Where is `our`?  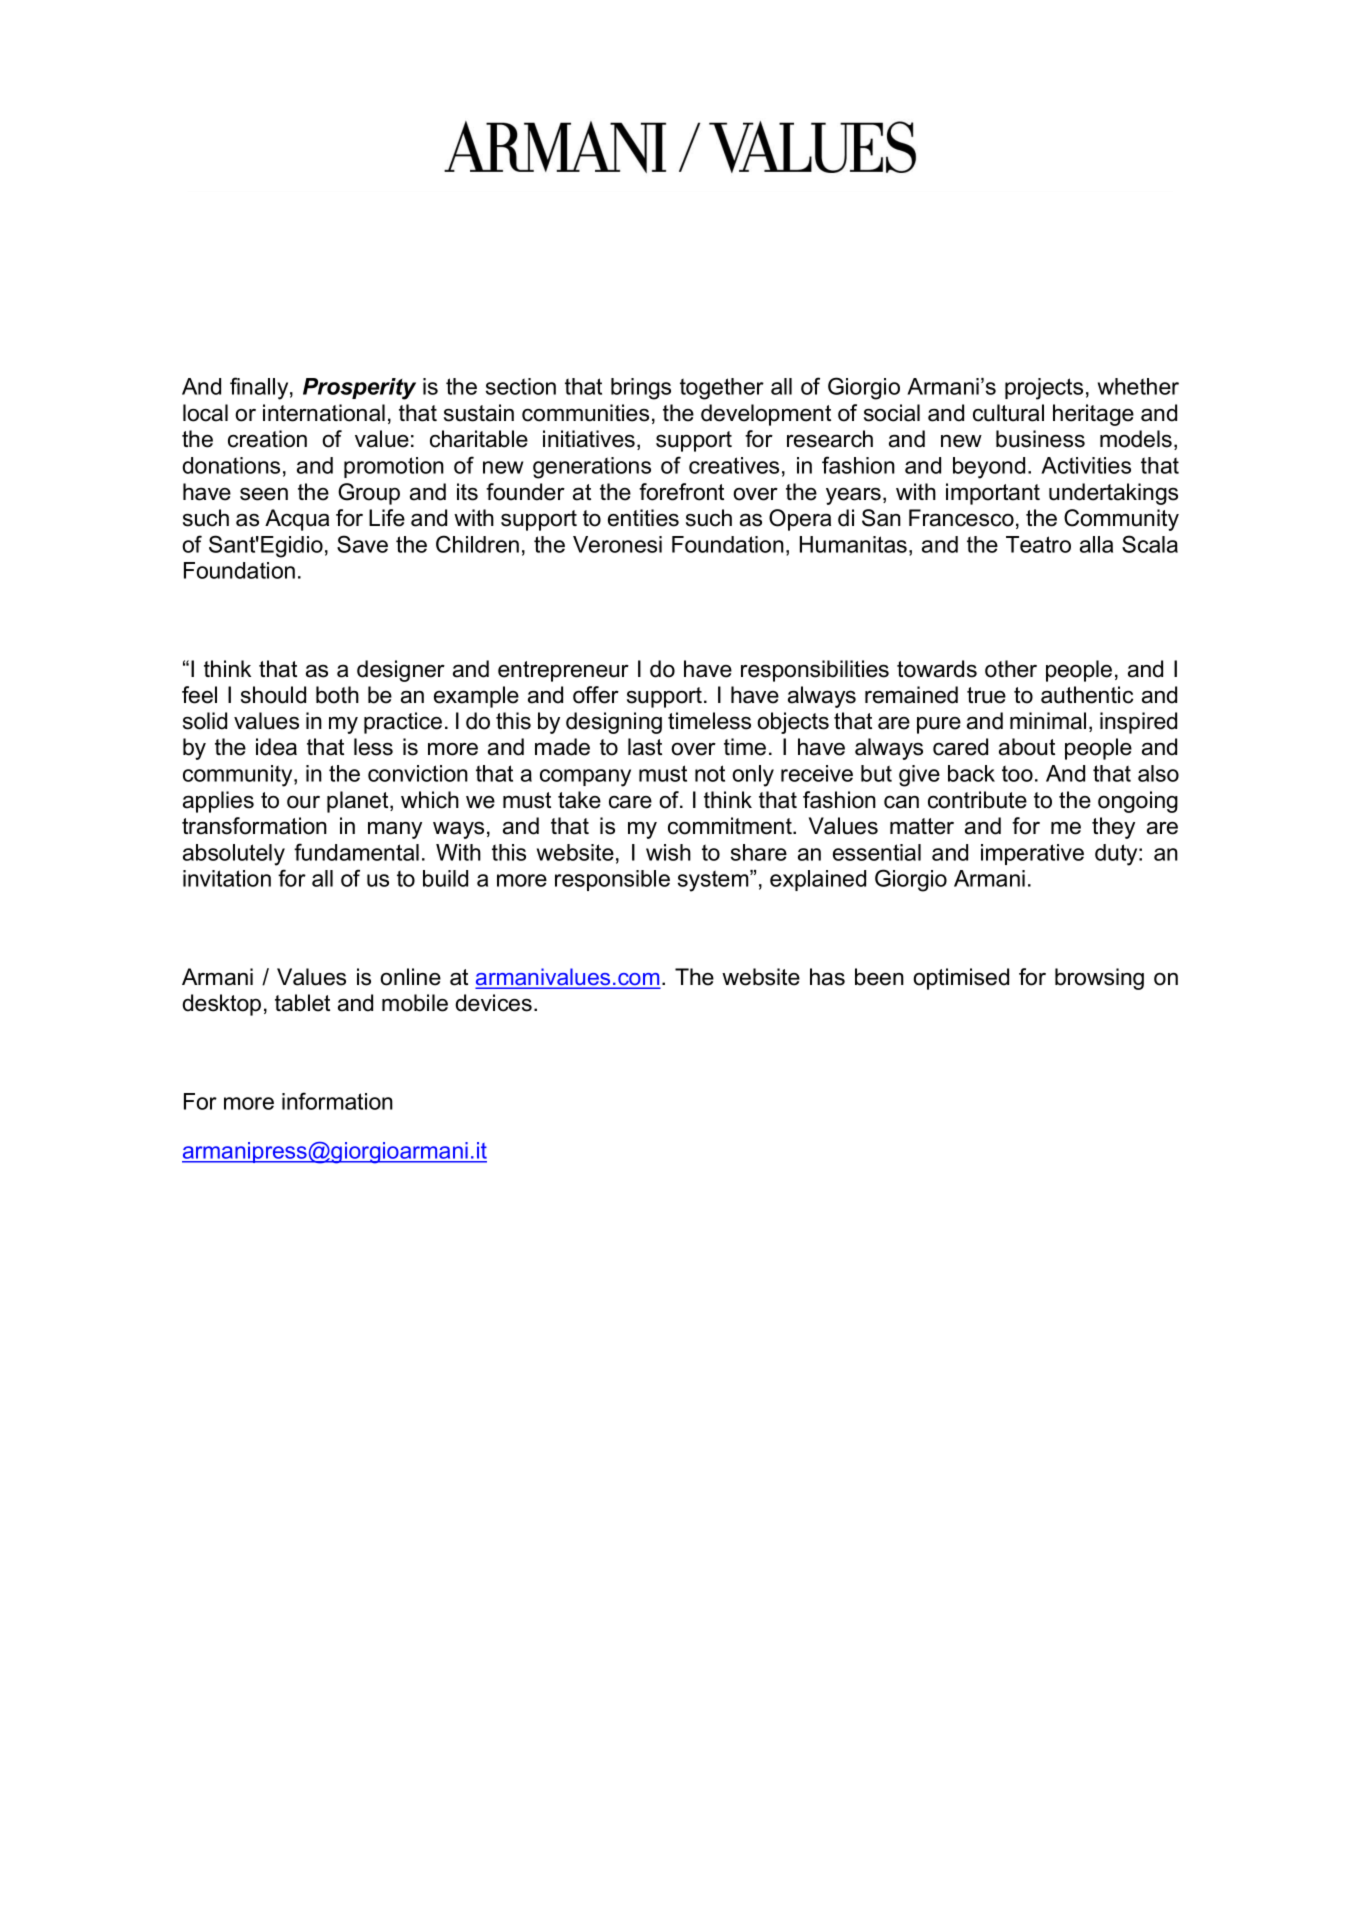
our is located at coordinates (303, 802).
